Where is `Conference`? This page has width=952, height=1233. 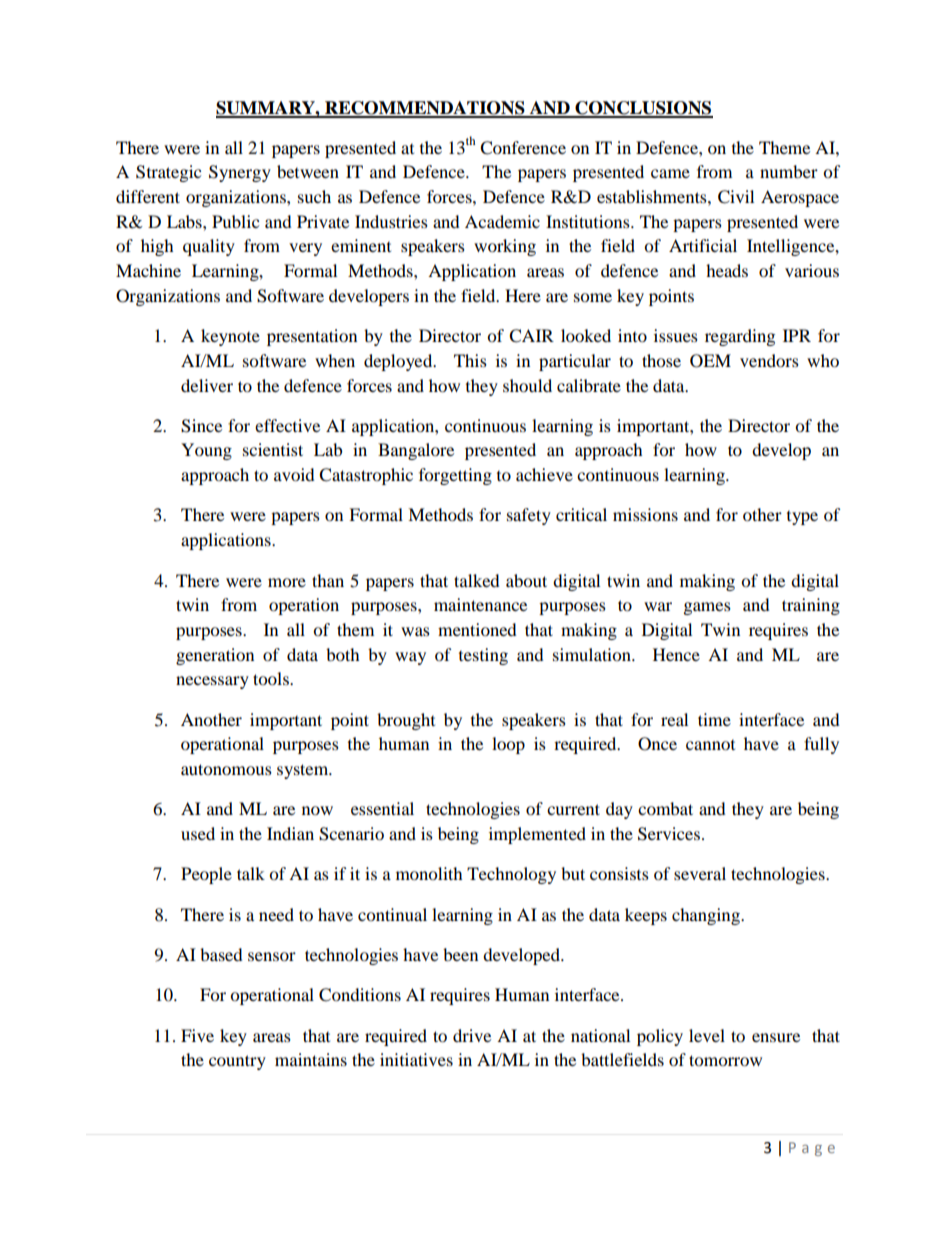 Conference is located at coordinates (523, 148).
